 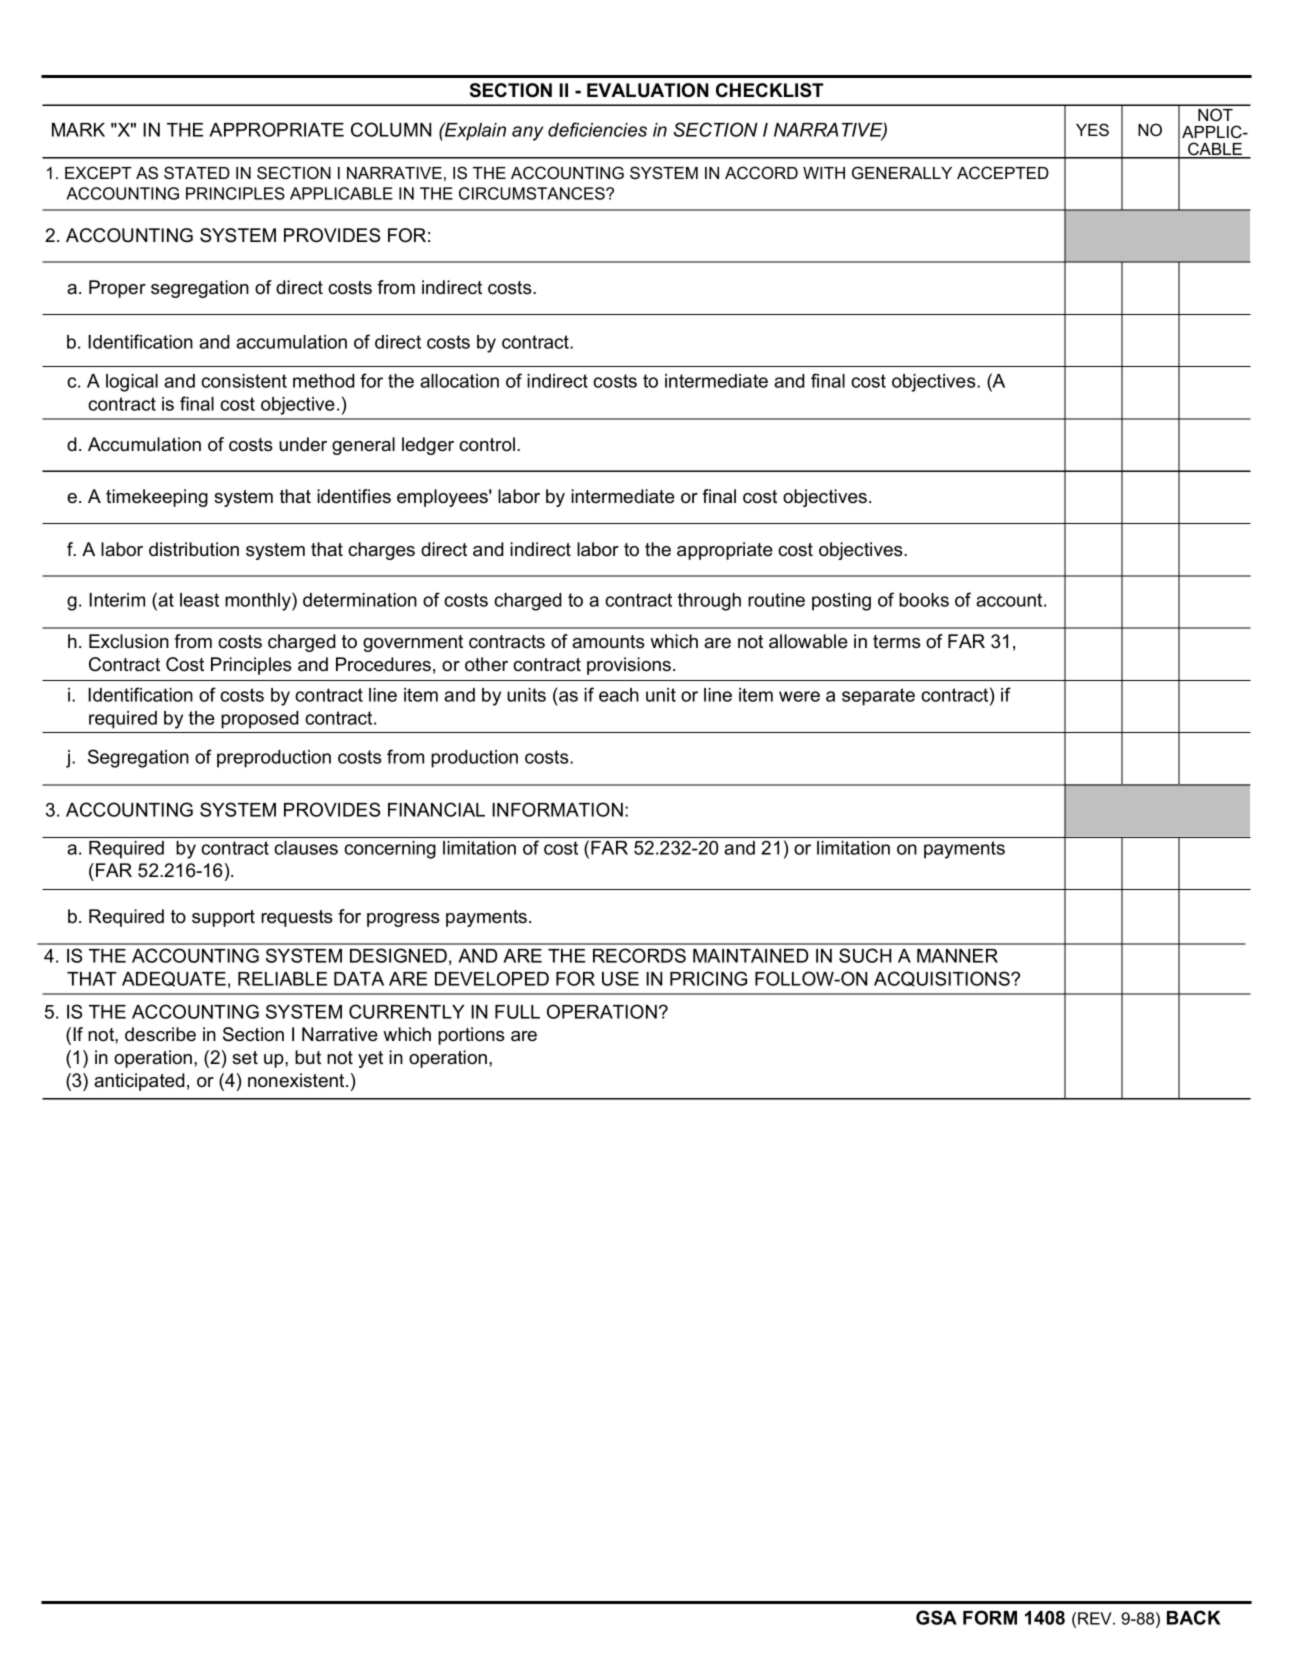 I want to click on STATED, so click(x=197, y=173).
